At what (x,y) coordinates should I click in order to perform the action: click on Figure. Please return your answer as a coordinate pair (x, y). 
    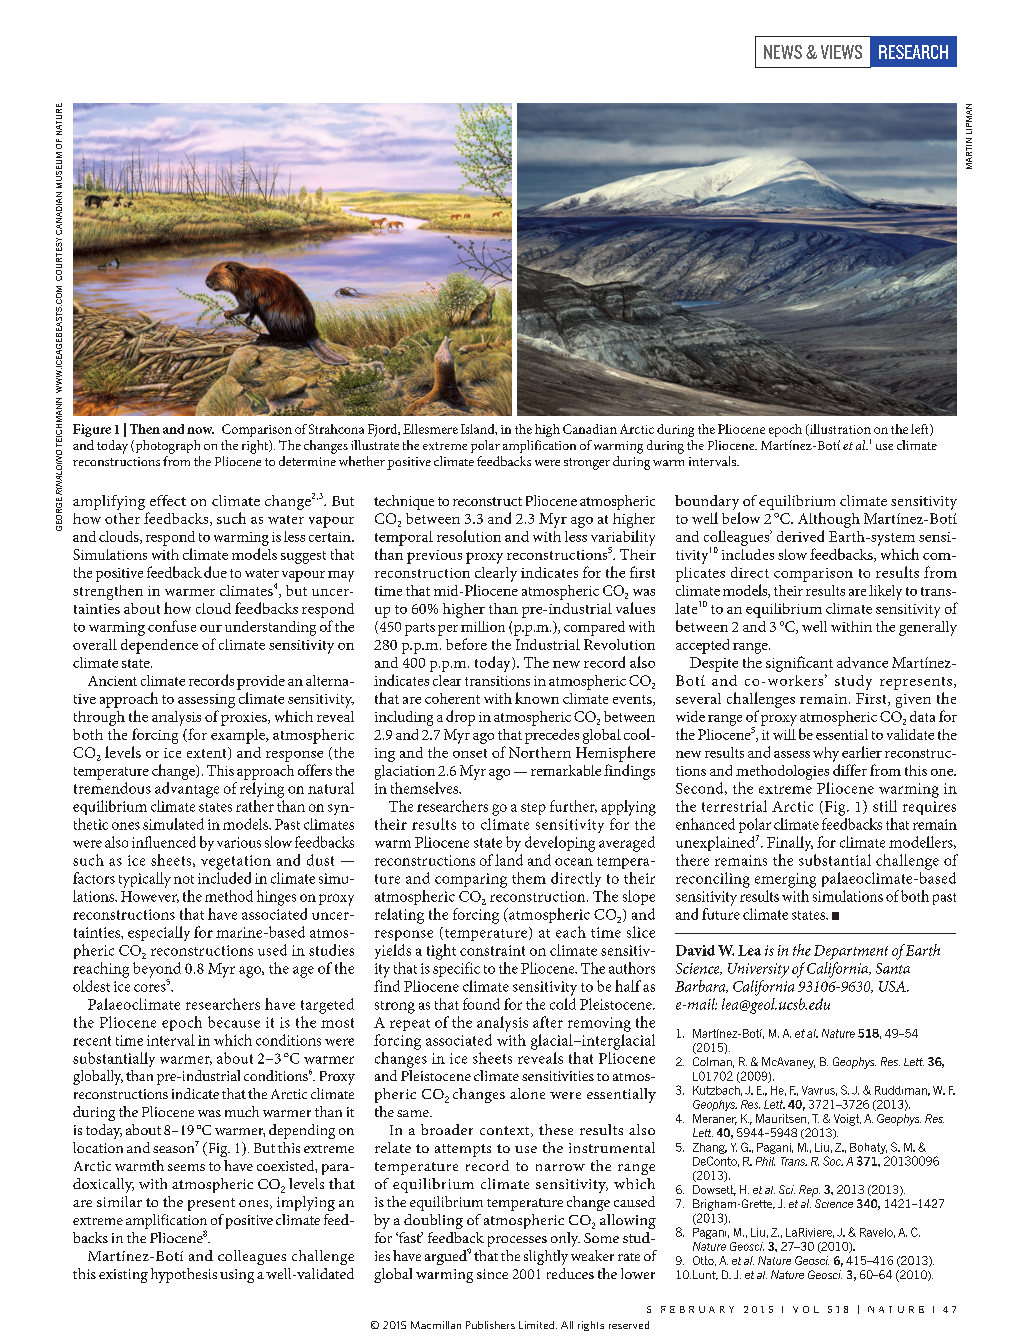
    Looking at the image, I should click on (92, 430).
